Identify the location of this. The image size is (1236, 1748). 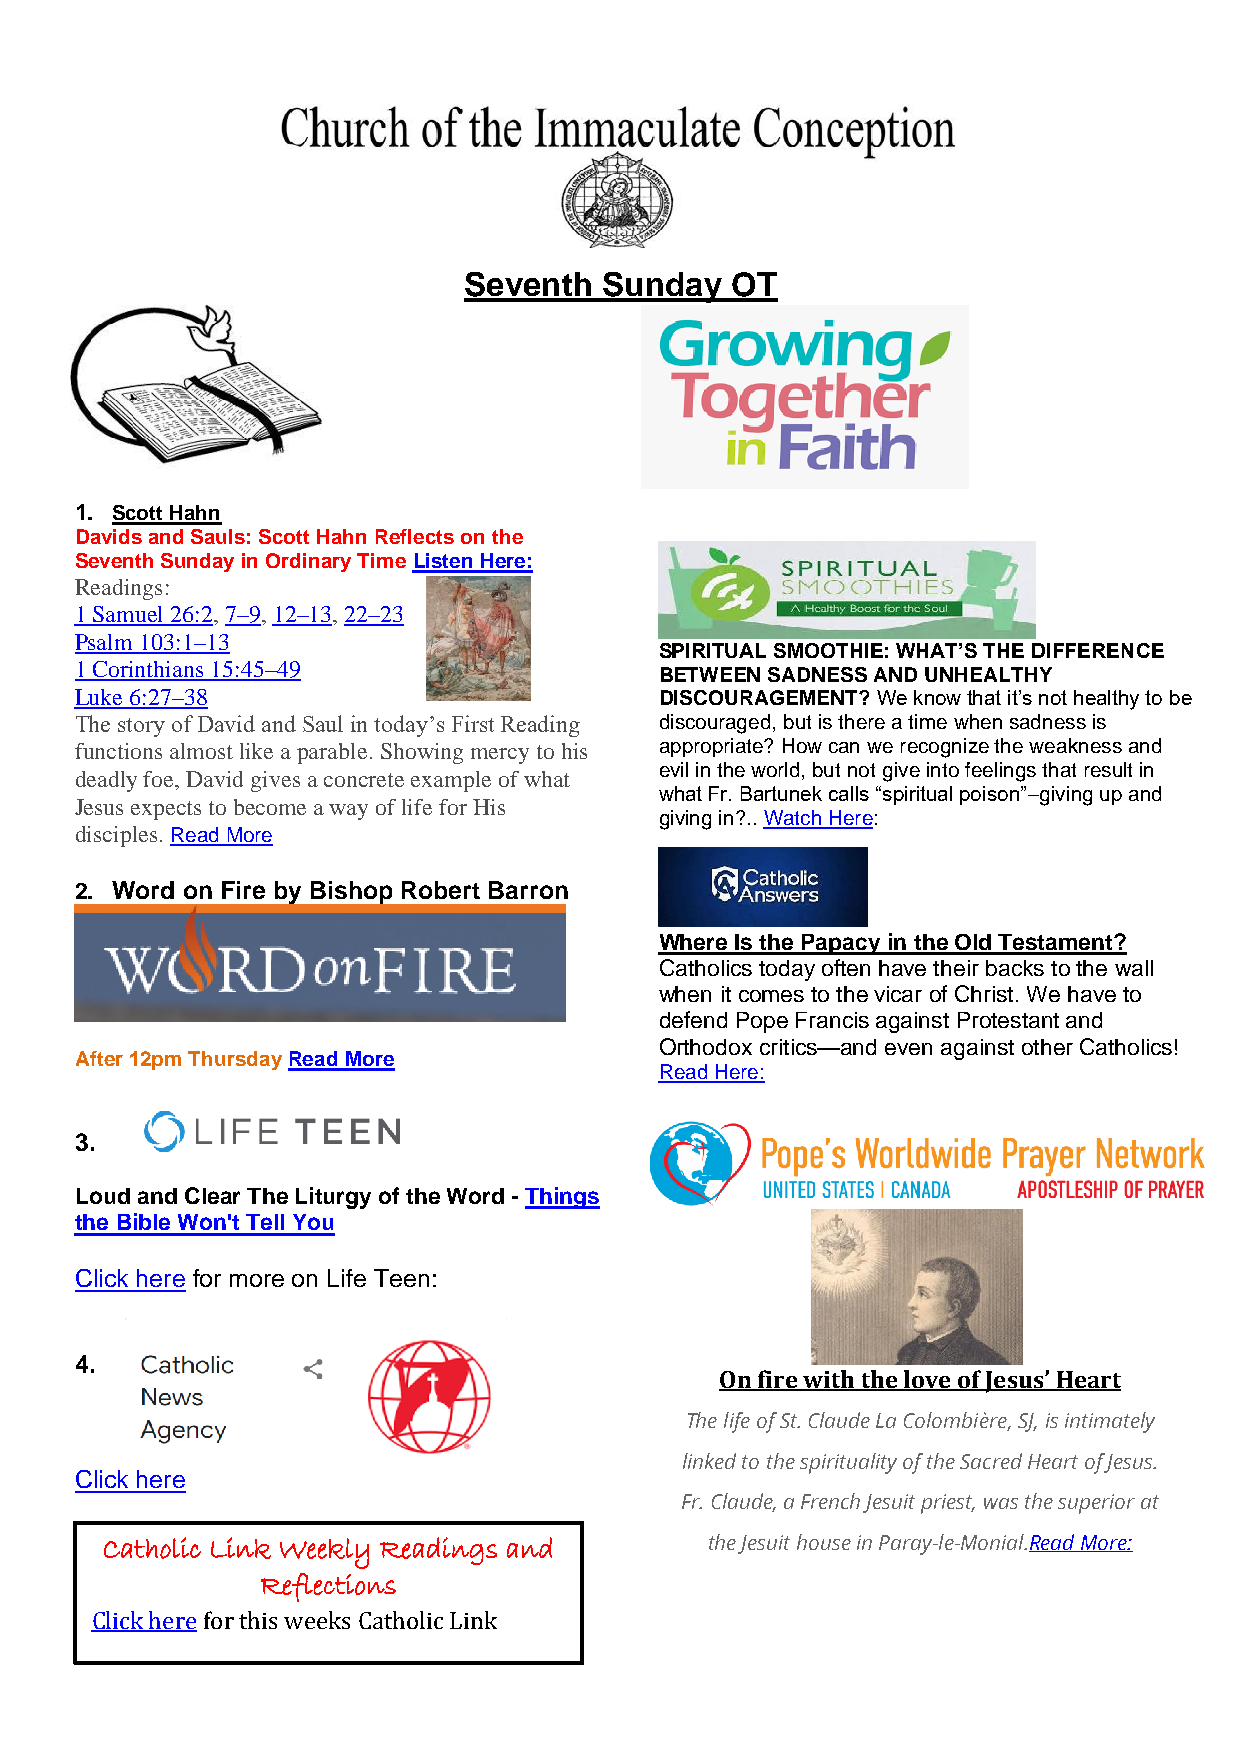
(258, 1620).
